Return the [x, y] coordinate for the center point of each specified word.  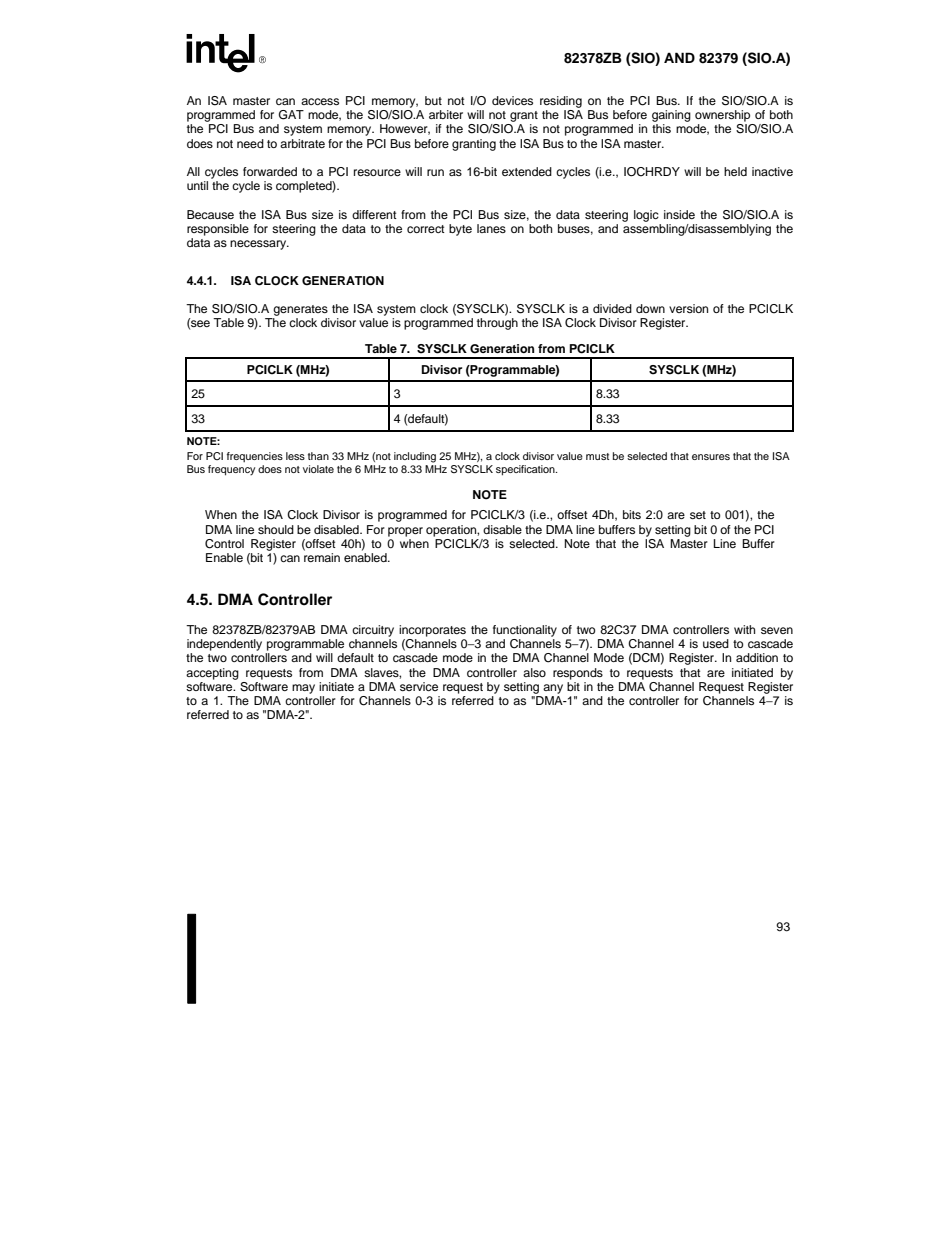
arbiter [446, 114]
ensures [711, 457]
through [497, 324]
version [688, 308]
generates [300, 310]
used [716, 643]
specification [526, 470]
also [534, 672]
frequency [231, 470]
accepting [212, 674]
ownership [722, 116]
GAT [291, 115]
